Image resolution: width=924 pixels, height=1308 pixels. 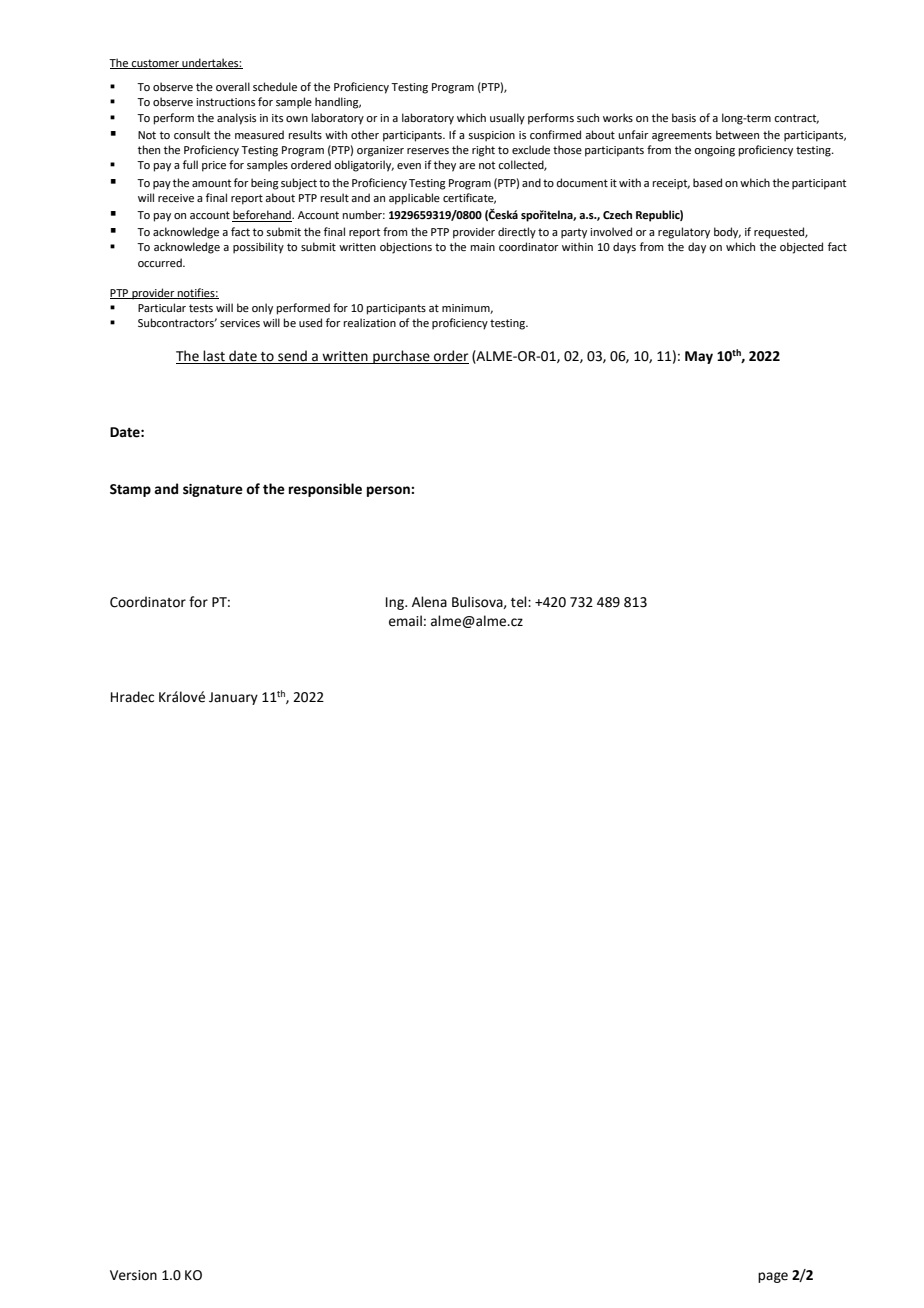 What do you see at coordinates (225, 102) in the screenshot?
I see `instructions` at bounding box center [225, 102].
